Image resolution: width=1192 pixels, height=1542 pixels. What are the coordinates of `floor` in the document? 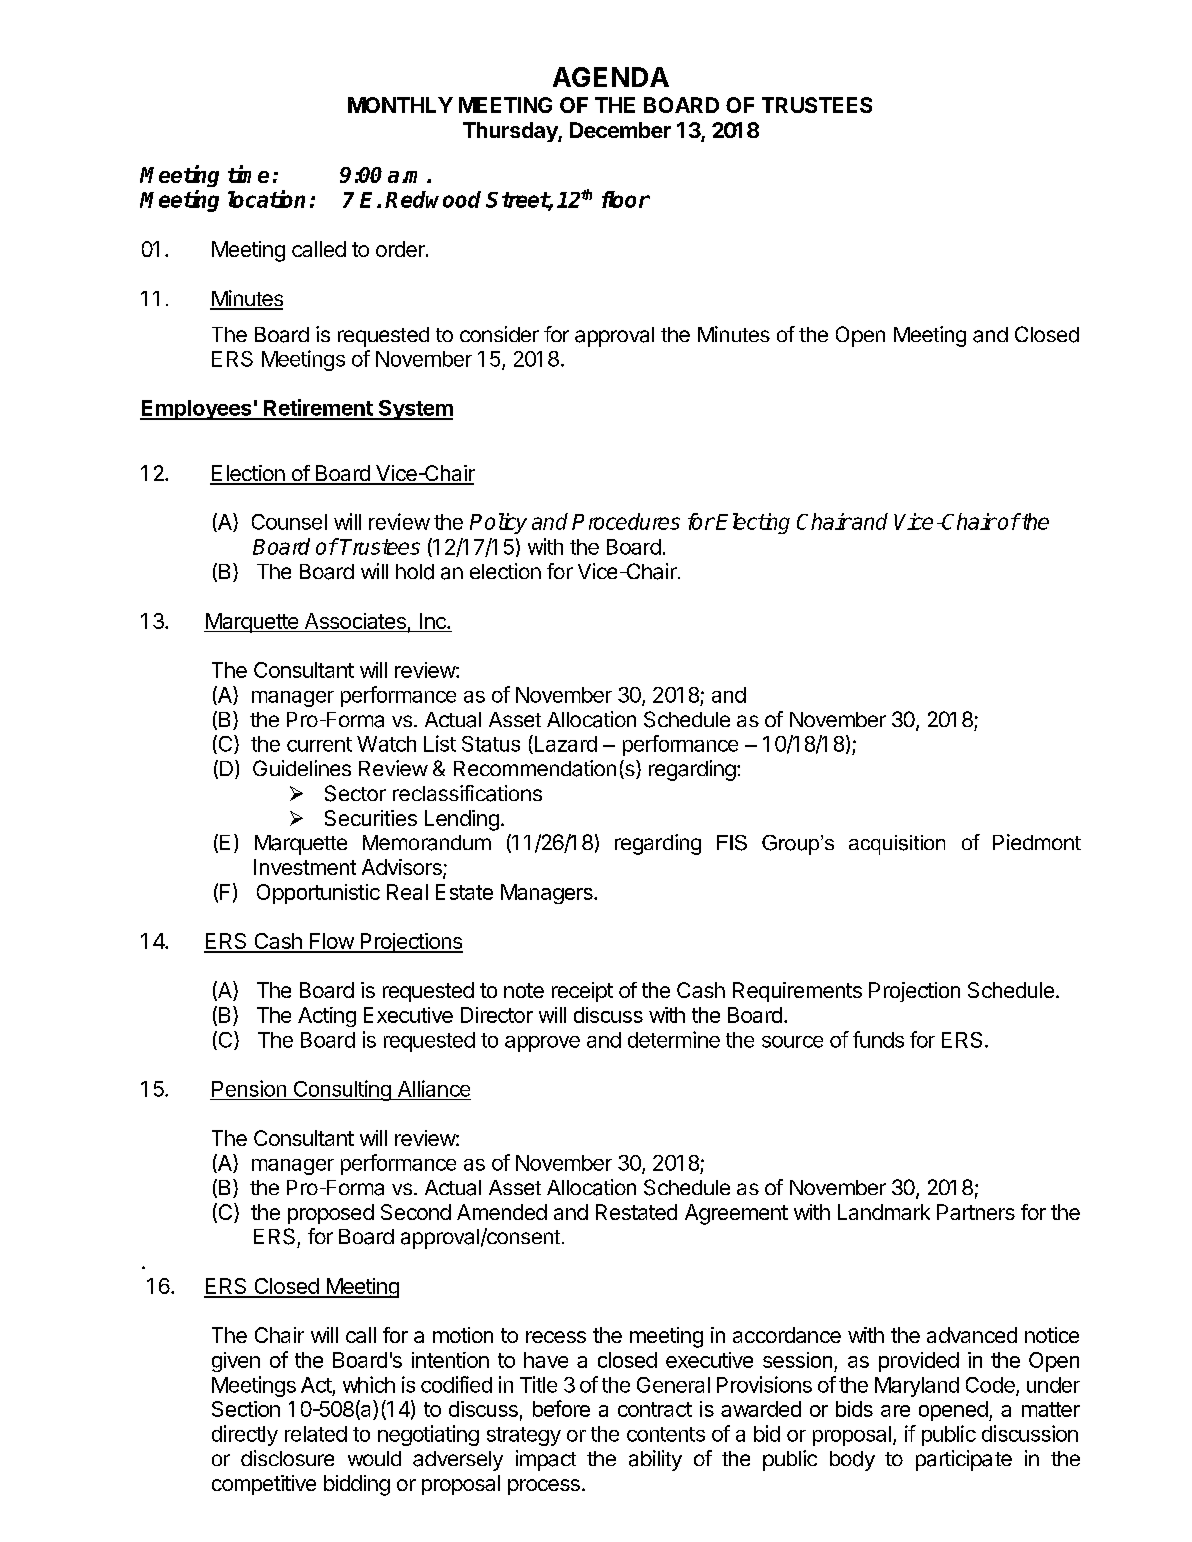 It's located at (626, 199).
